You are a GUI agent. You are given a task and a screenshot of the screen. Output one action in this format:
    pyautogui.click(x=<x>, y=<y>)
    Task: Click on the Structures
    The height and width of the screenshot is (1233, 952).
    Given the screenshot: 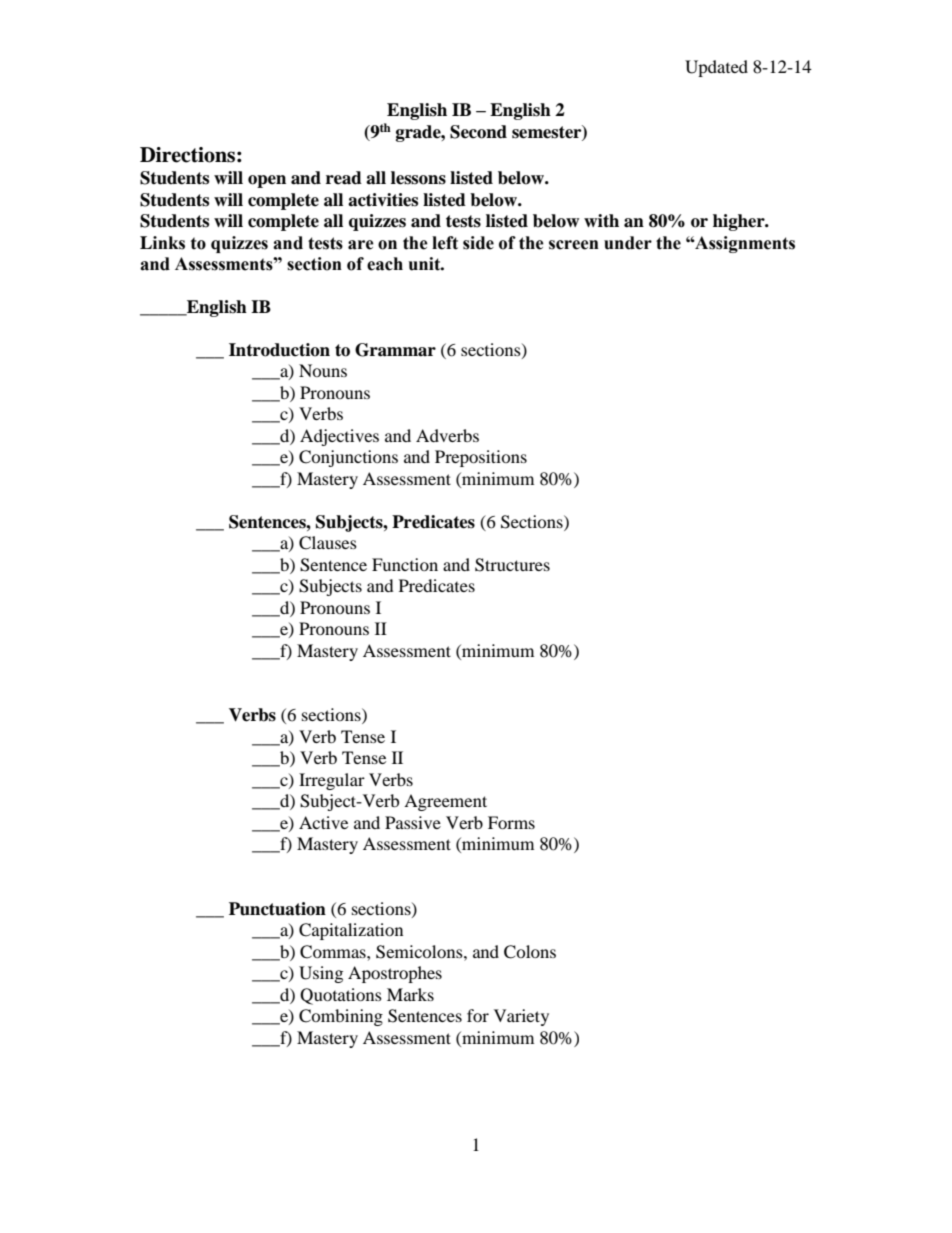 What is the action you would take?
    pyautogui.click(x=512, y=565)
